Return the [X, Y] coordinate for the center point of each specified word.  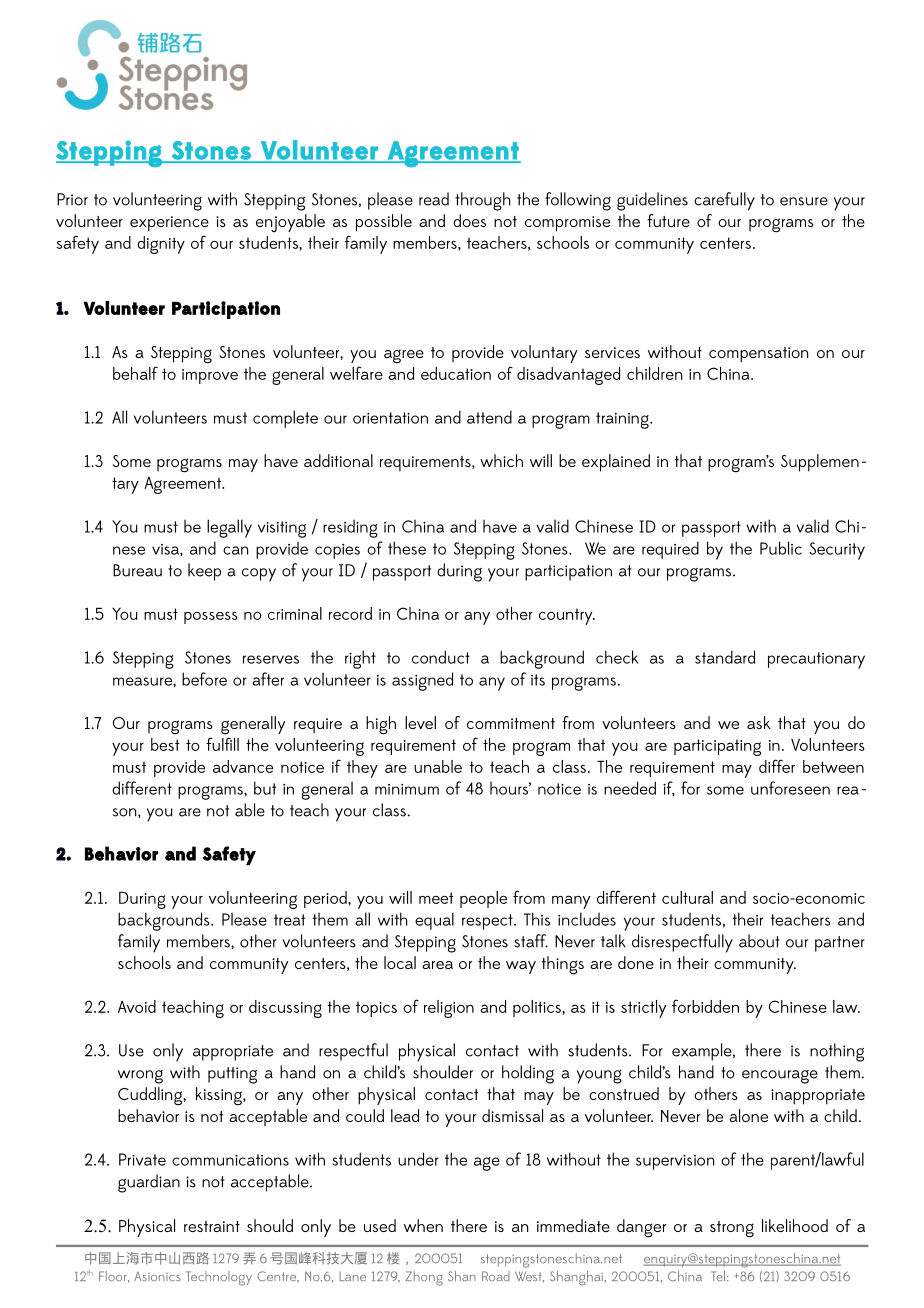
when [423, 1225]
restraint [212, 1226]
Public [781, 548]
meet [436, 898]
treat [289, 920]
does [469, 220]
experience [169, 224]
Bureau [137, 570]
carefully [724, 201]
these [407, 548]
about [759, 941]
